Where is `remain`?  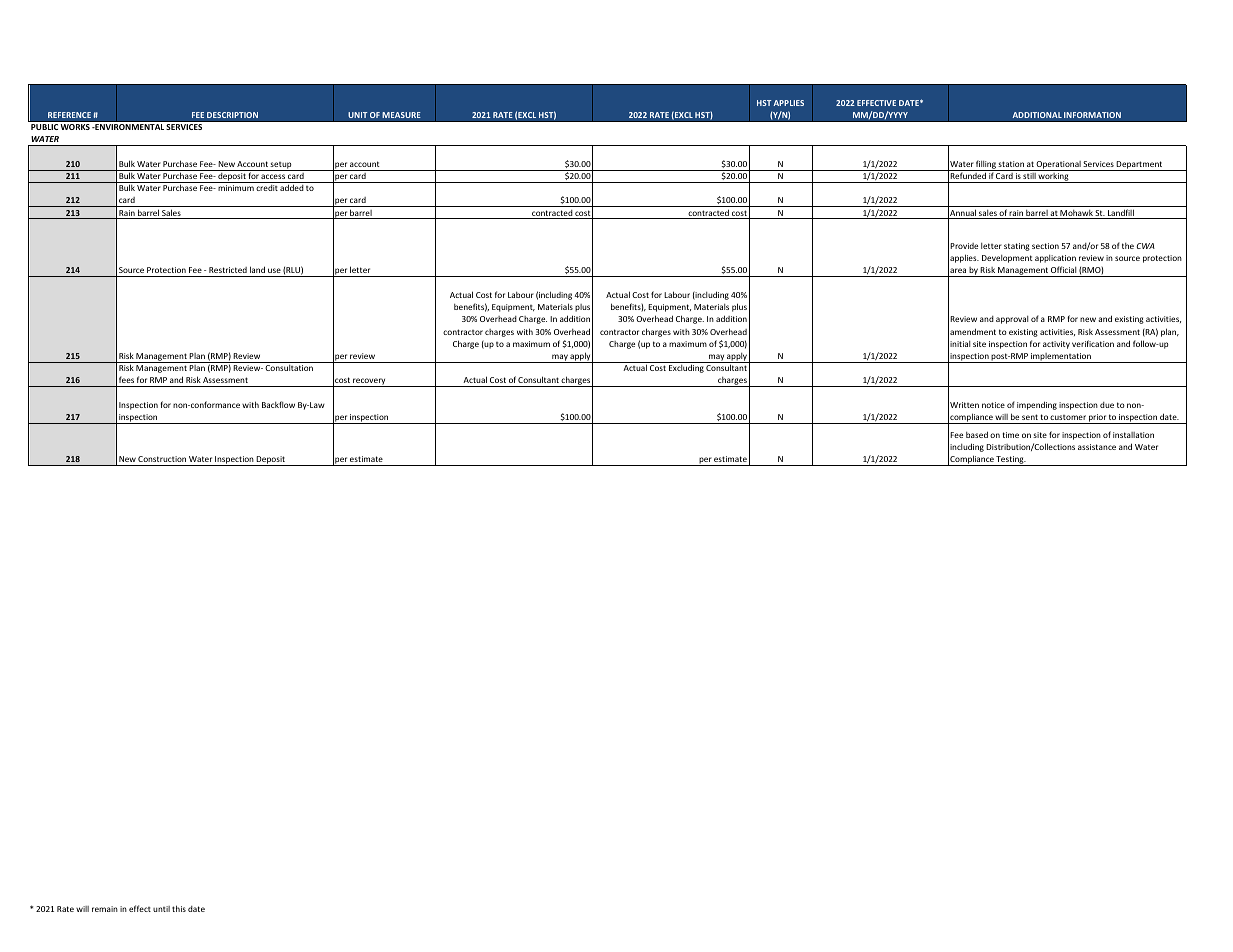
remain is located at coordinates (105, 909).
